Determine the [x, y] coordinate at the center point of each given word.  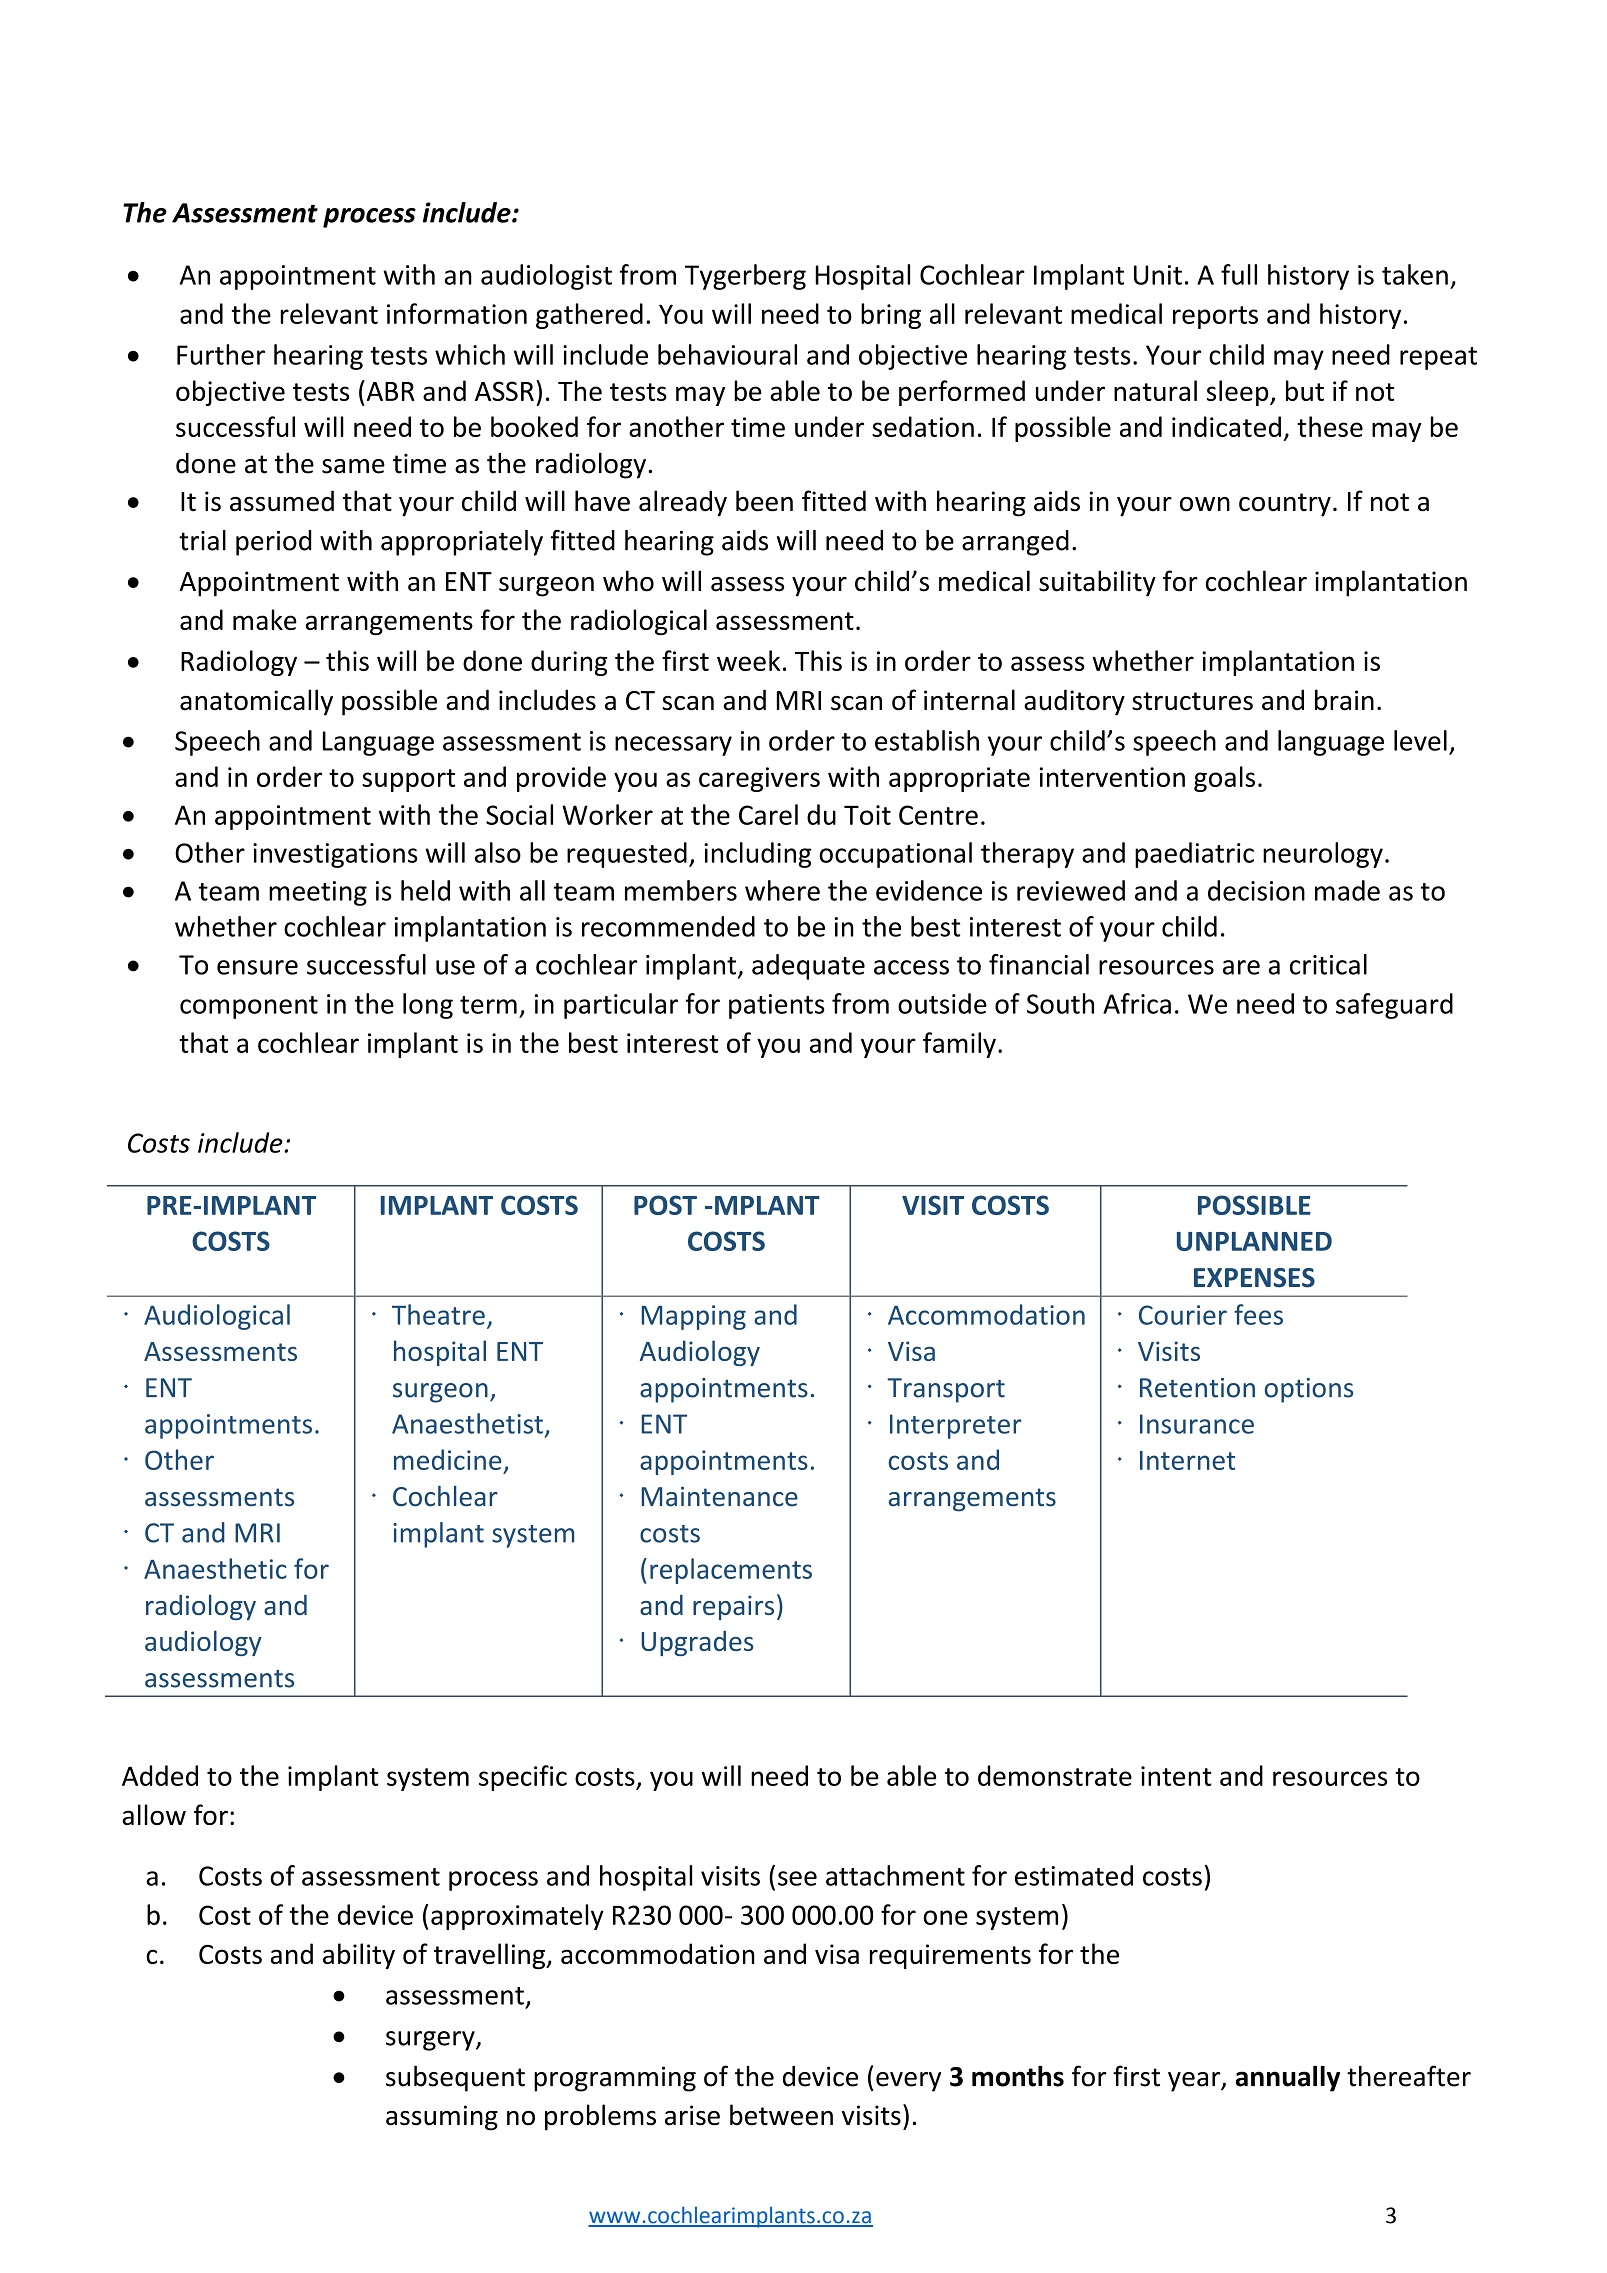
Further [221, 354]
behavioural [727, 354]
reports [1215, 317]
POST [665, 1205]
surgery [431, 2041]
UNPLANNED [1254, 1241]
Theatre [438, 1314]
